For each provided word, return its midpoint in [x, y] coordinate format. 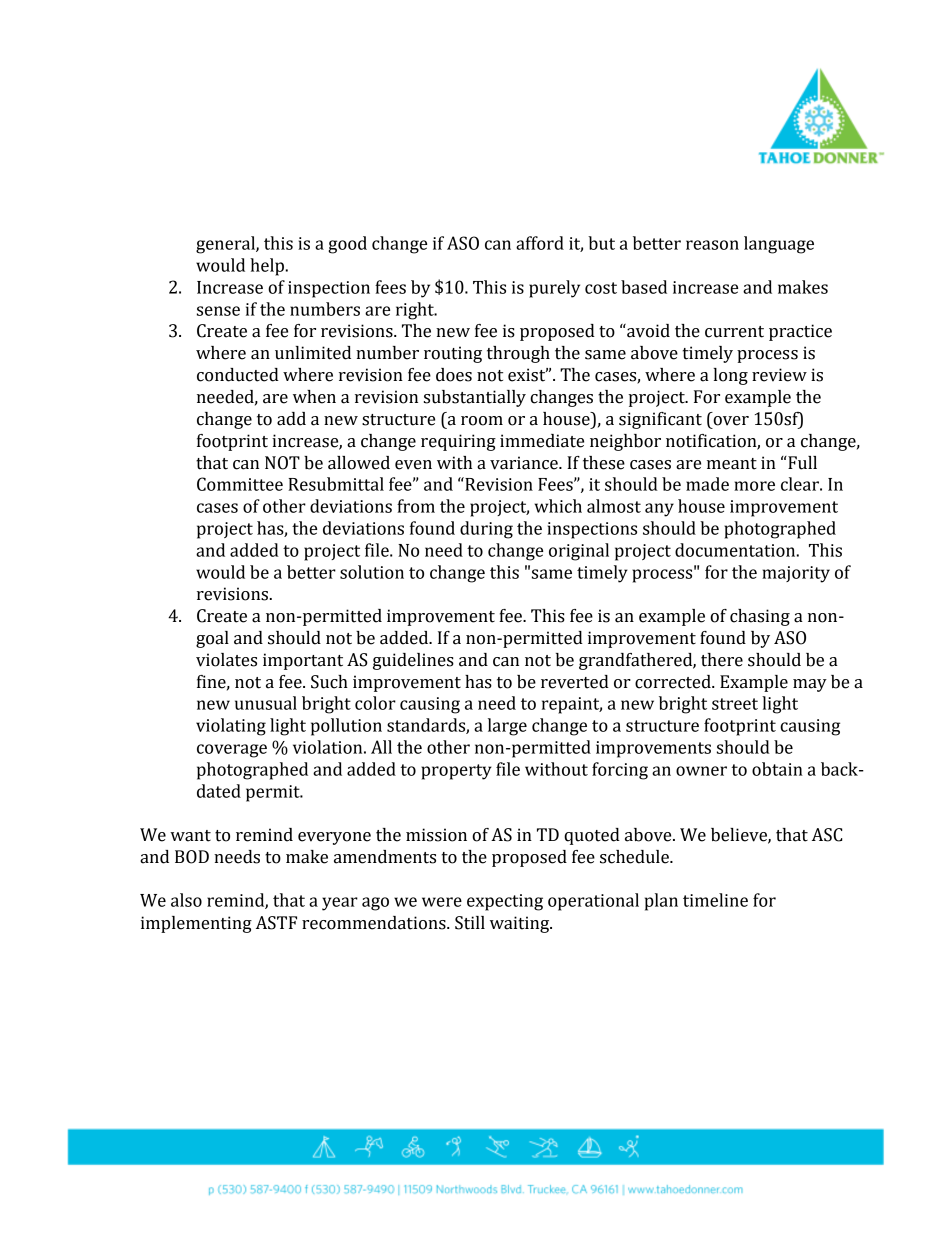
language [779, 245]
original [579, 552]
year [340, 904]
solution [372, 572]
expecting [505, 902]
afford [540, 243]
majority [796, 574]
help [268, 267]
